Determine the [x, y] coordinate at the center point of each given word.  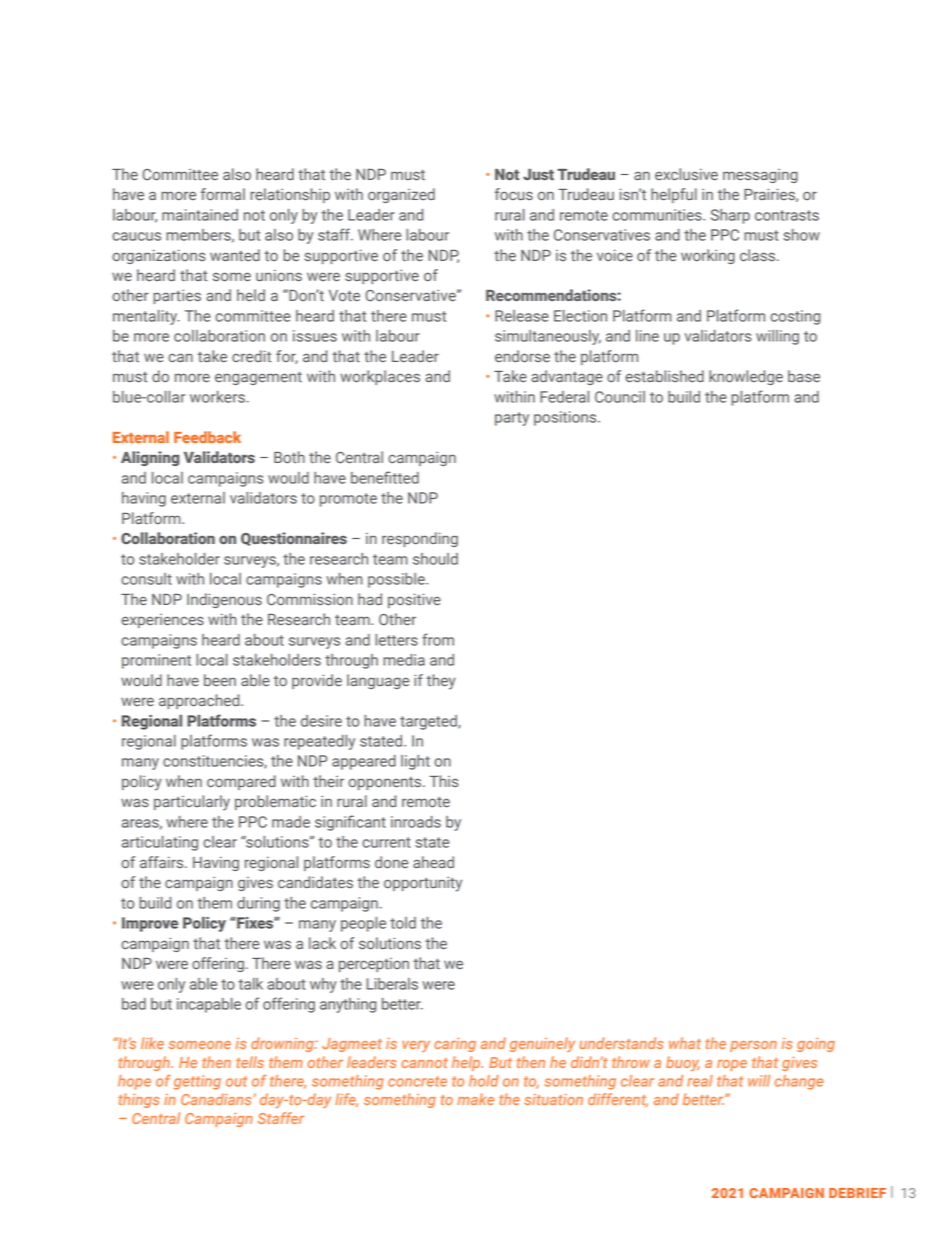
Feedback [207, 437]
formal [223, 194]
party [512, 419]
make [475, 1099]
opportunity [423, 884]
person [753, 1046]
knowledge [746, 377]
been [220, 680]
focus [514, 194]
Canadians [217, 1099]
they [441, 682]
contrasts [787, 215]
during [258, 904]
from [438, 639]
